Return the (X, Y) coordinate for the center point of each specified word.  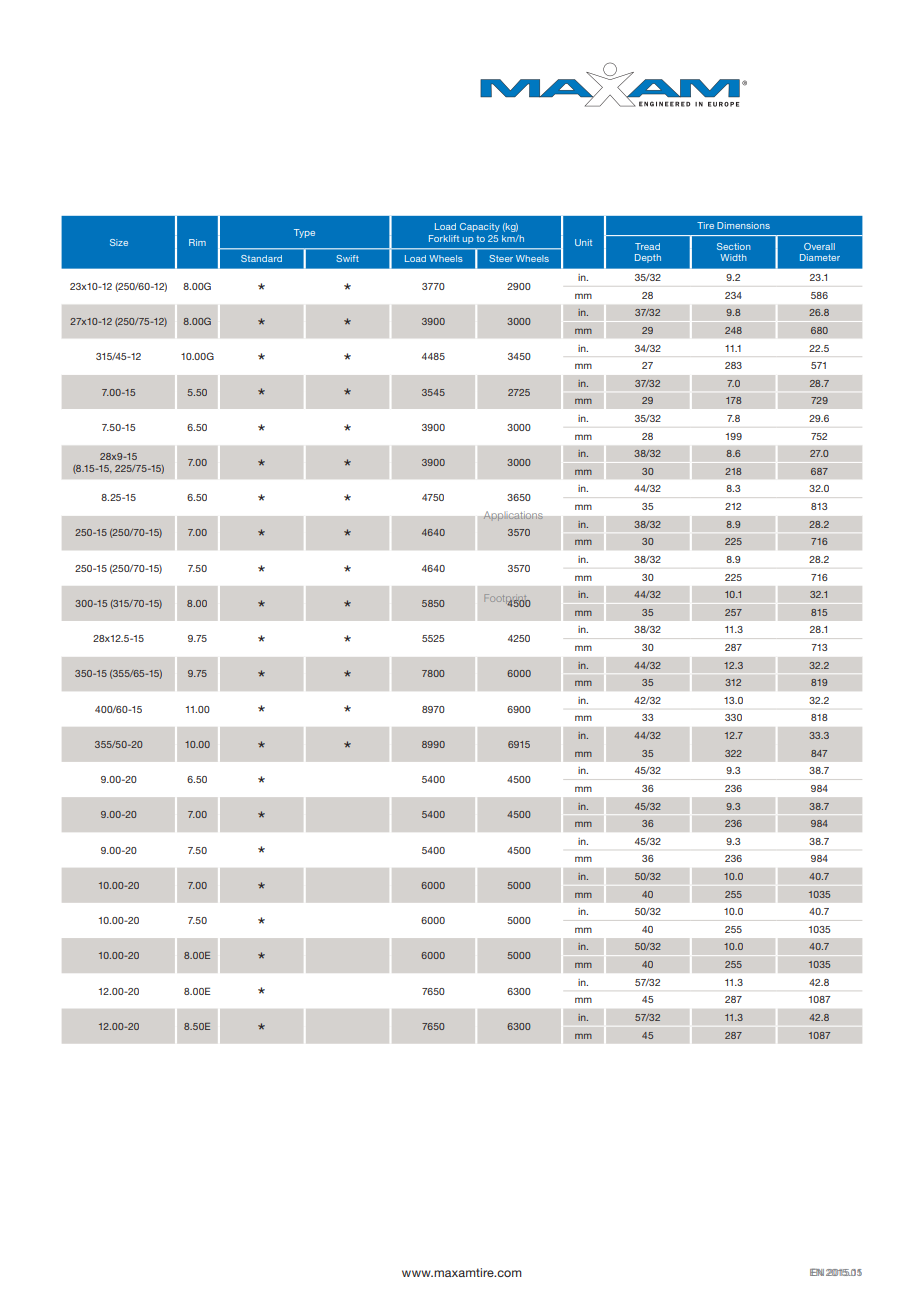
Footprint (507, 600)
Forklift (444, 238)
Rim (197, 242)
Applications (513, 516)
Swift (347, 258)
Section (734, 246)
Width (733, 257)
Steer (501, 258)
